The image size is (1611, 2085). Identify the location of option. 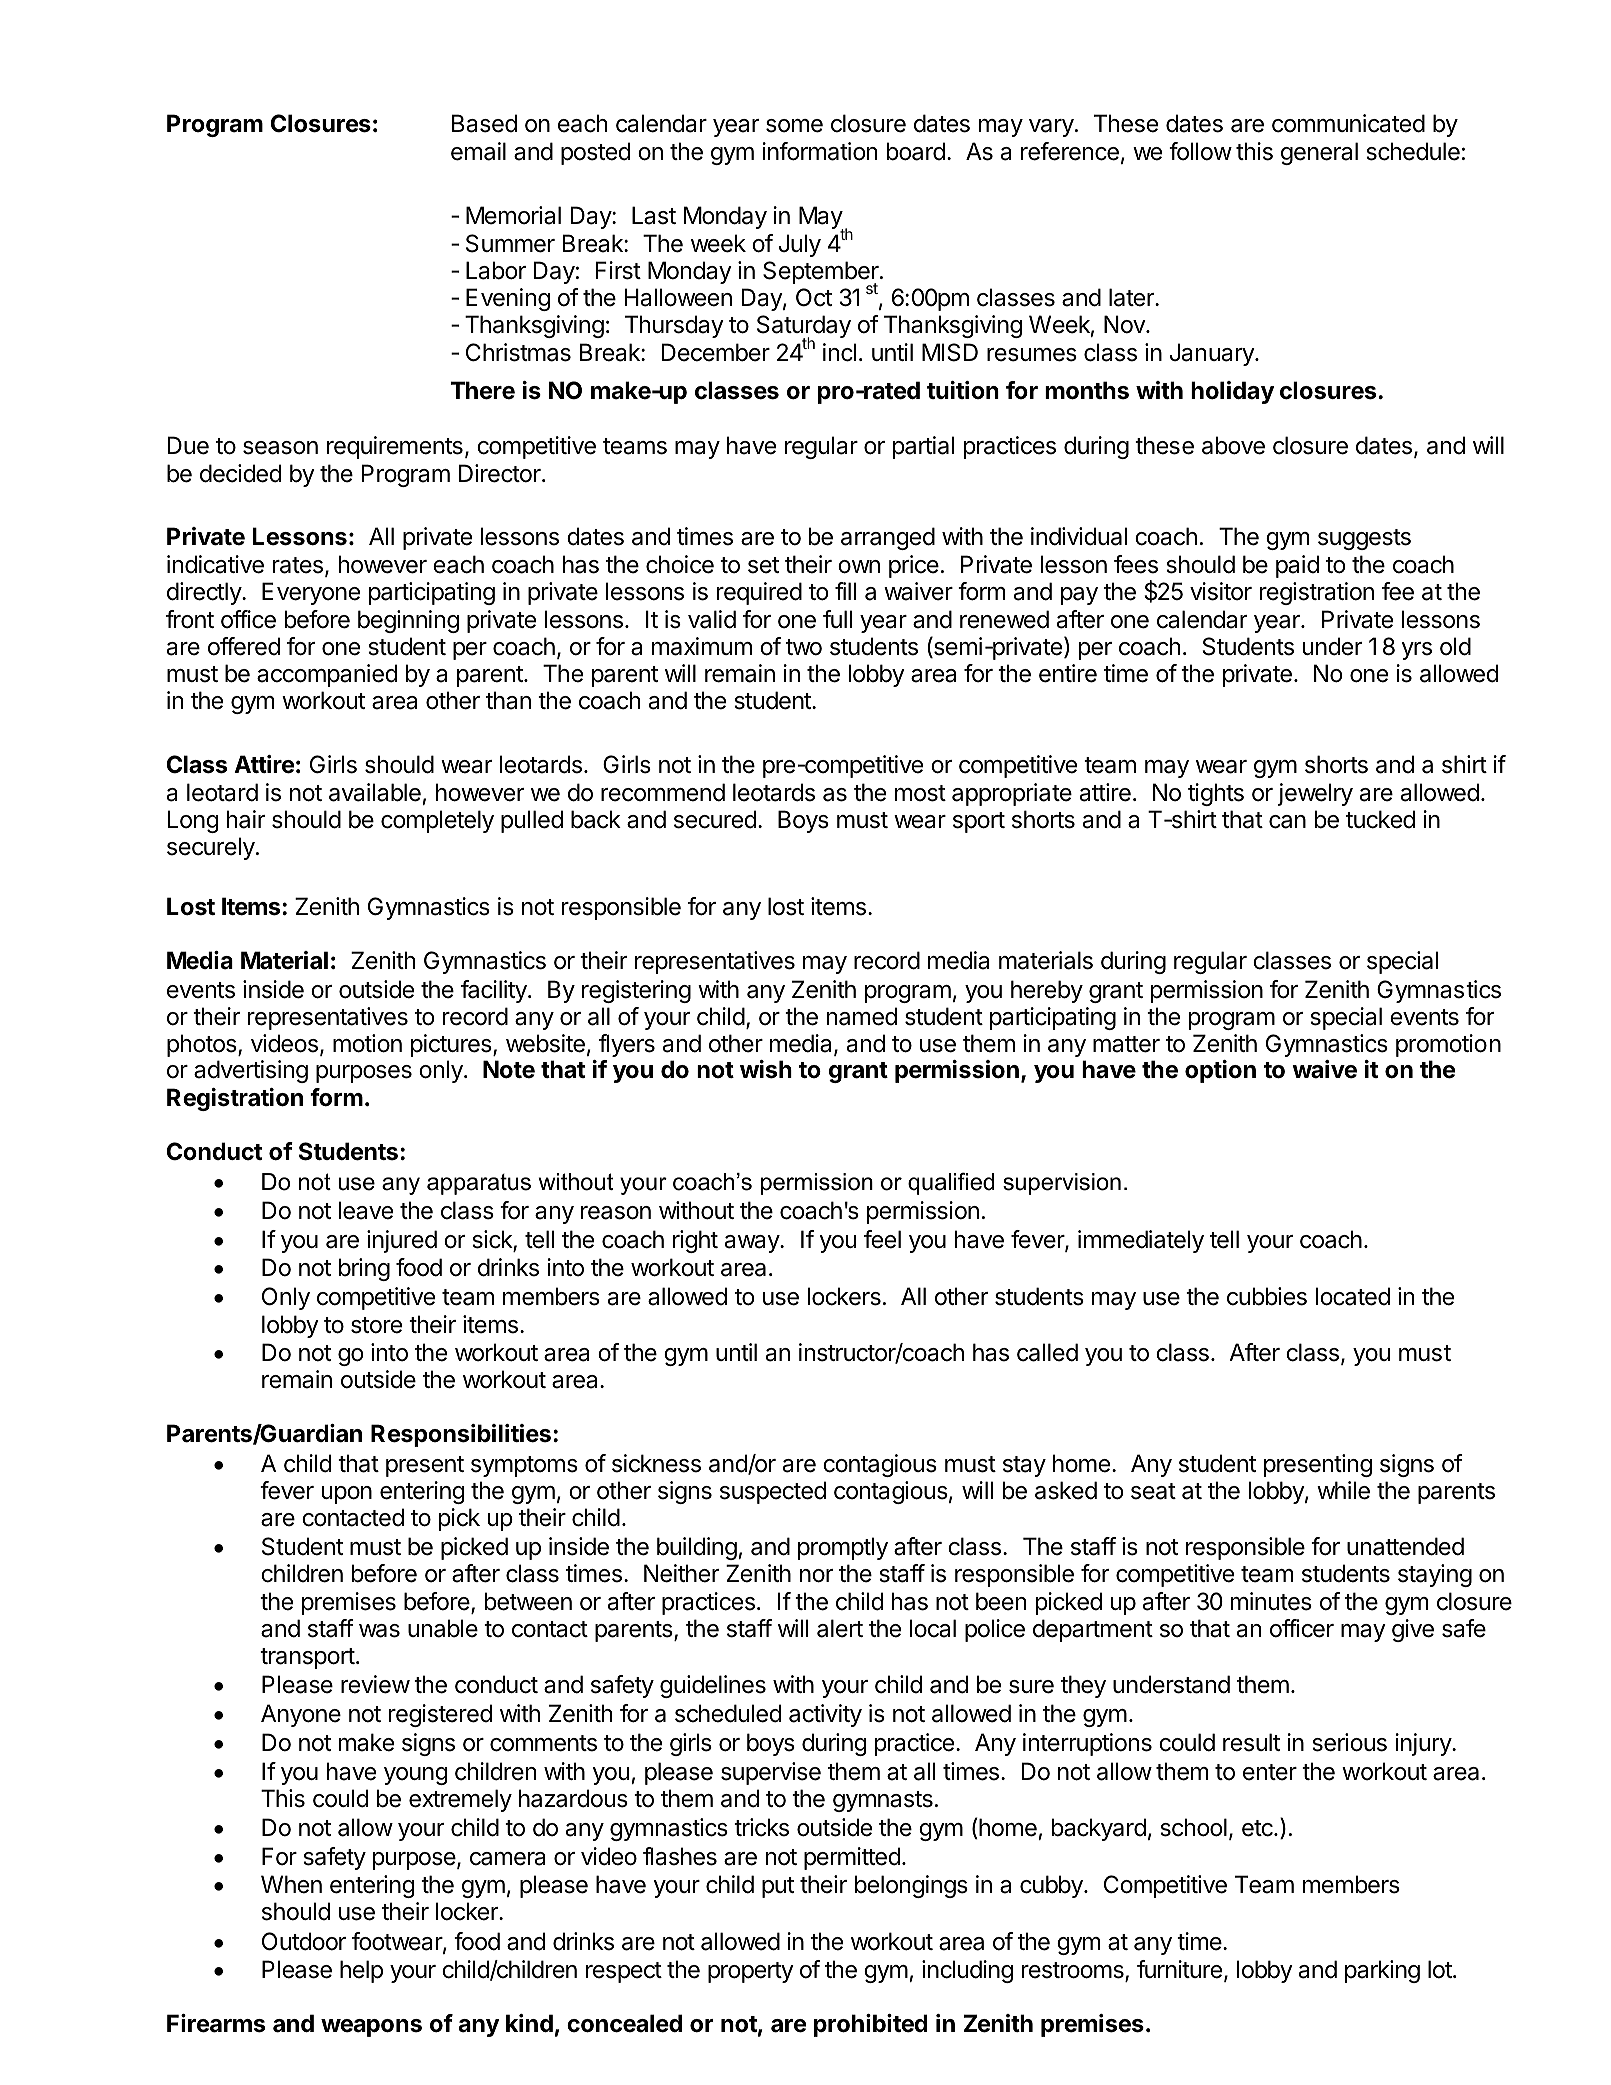
(1220, 1071).
